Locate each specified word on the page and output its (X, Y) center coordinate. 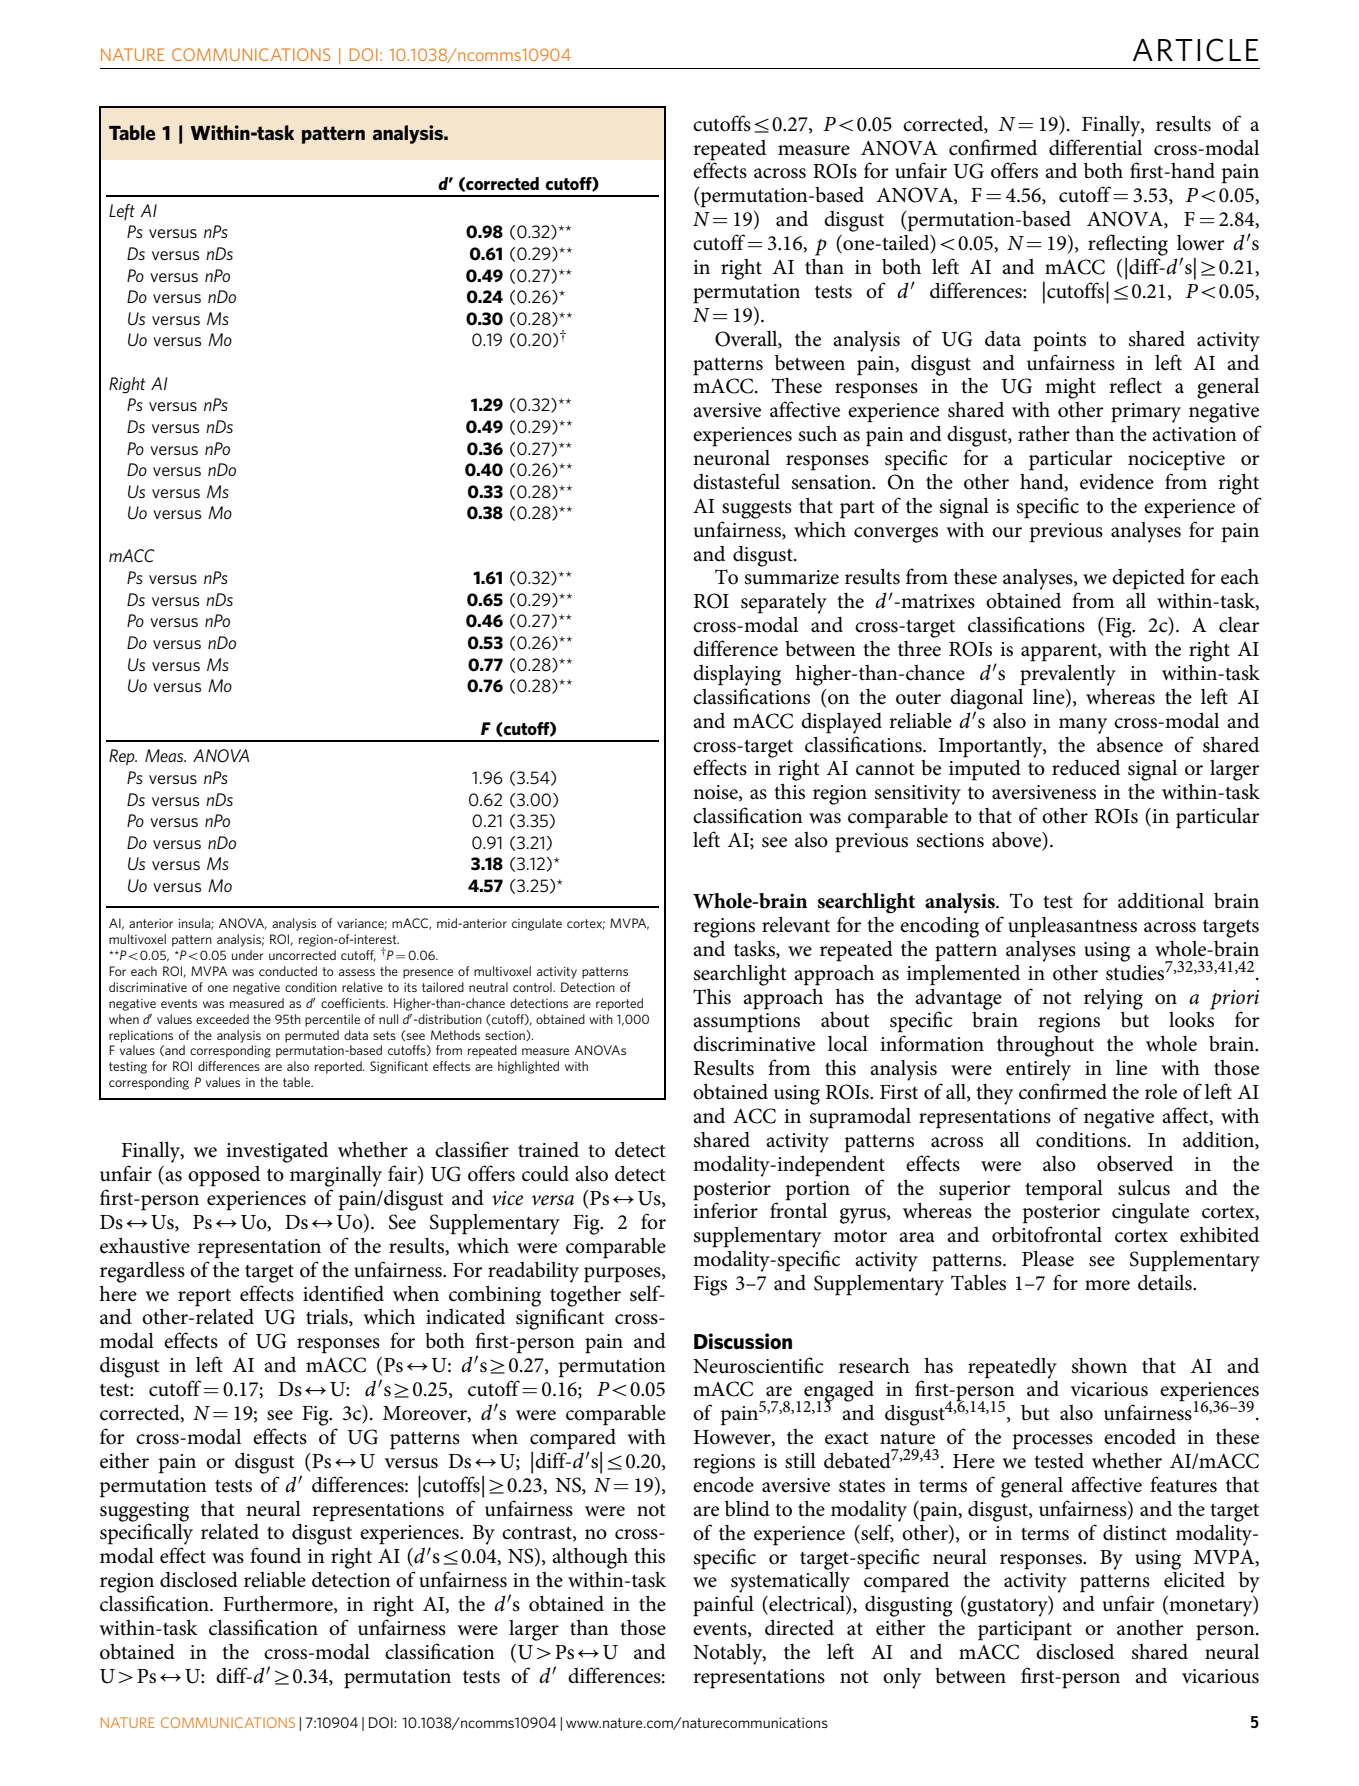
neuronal (731, 458)
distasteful (736, 481)
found (275, 1555)
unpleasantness (1072, 927)
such (818, 434)
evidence (1117, 482)
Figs (710, 1286)
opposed (224, 1176)
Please (1048, 1258)
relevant (796, 924)
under (248, 955)
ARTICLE (1195, 50)
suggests (757, 510)
